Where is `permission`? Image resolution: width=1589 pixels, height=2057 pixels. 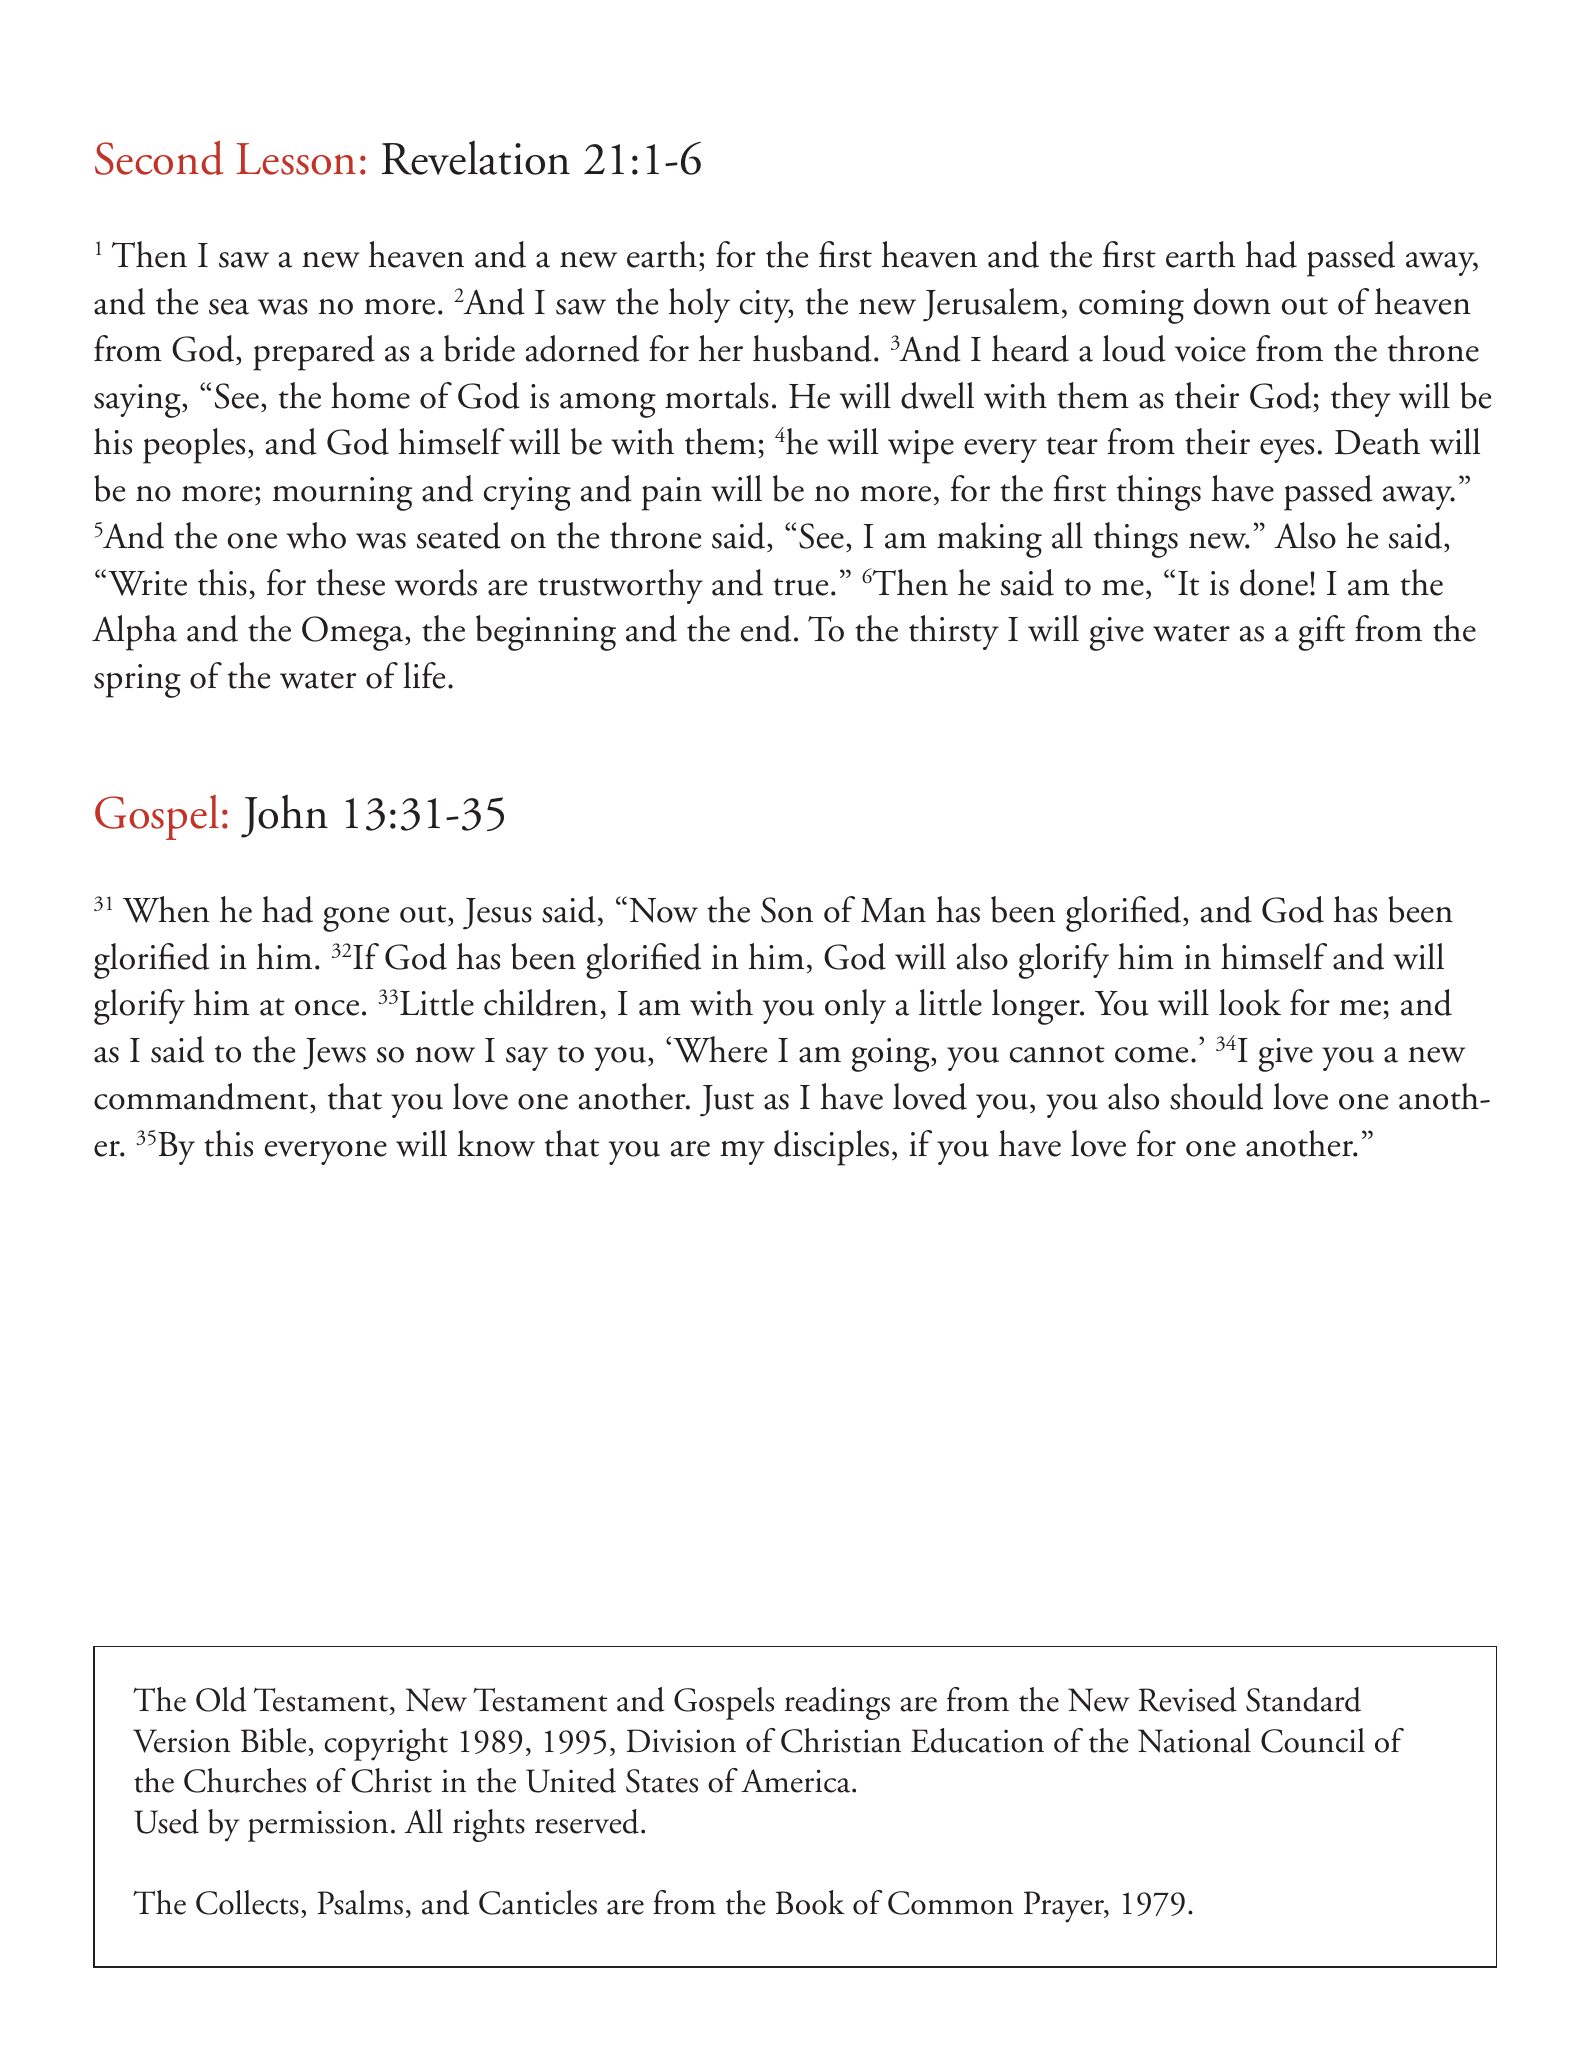 permission is located at coordinates (318, 1826).
